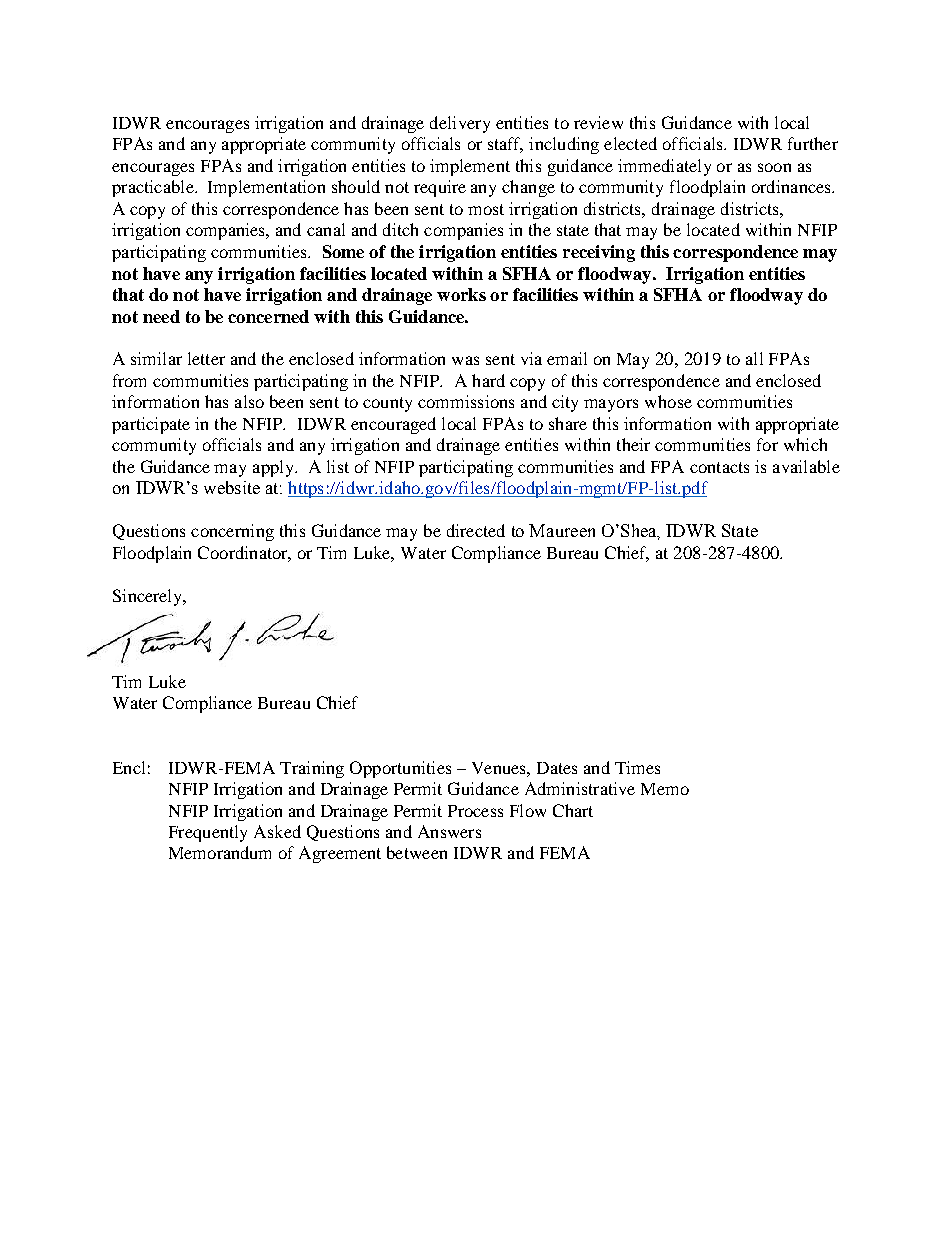 Image resolution: width=952 pixels, height=1233 pixels. What do you see at coordinates (461, 294) in the screenshot?
I see `works` at bounding box center [461, 294].
